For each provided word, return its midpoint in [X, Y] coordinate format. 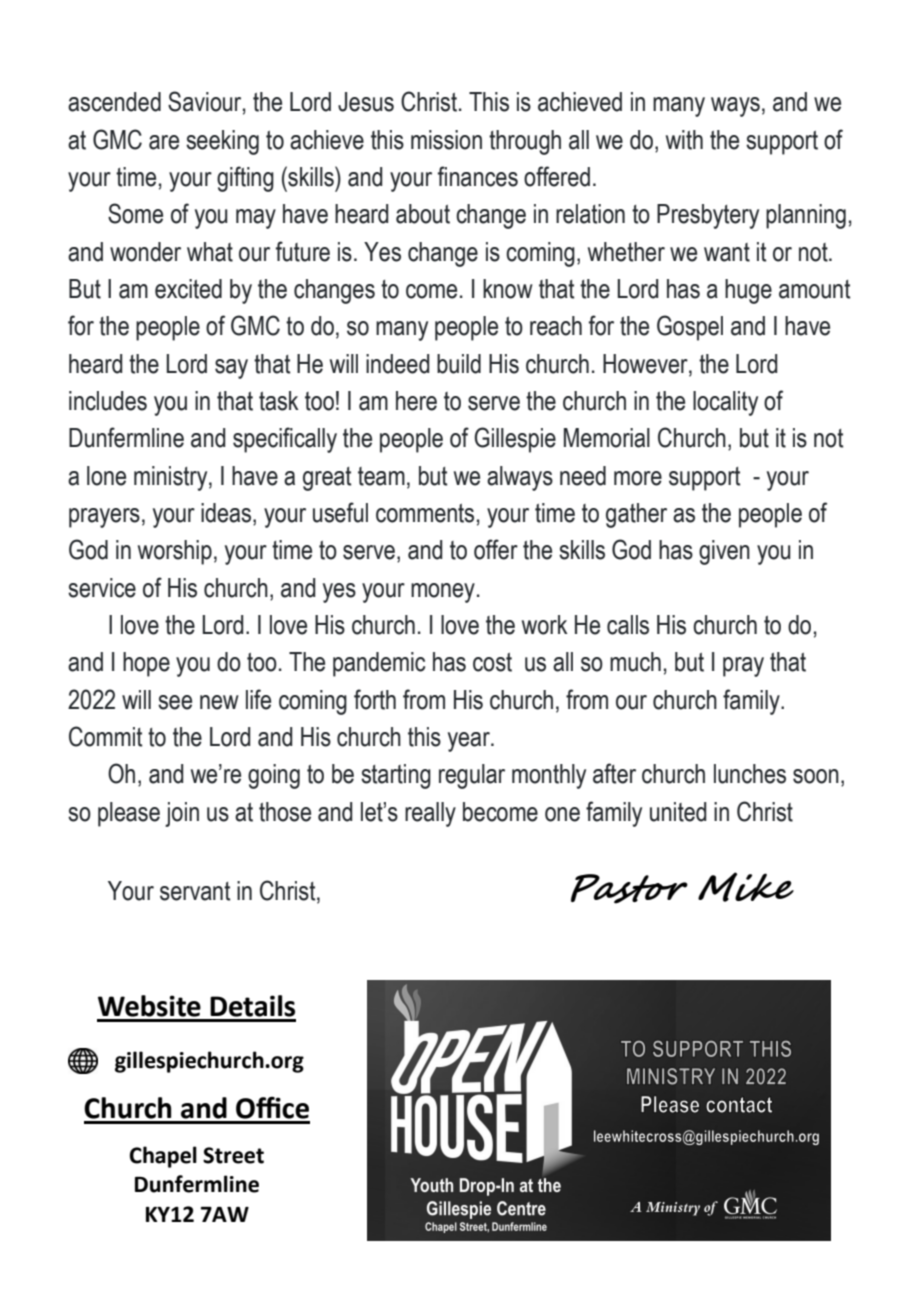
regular [472, 776]
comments [425, 513]
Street [233, 1155]
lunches [750, 774]
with [684, 140]
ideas [227, 514]
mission [446, 140]
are [164, 142]
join [182, 814]
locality [725, 403]
